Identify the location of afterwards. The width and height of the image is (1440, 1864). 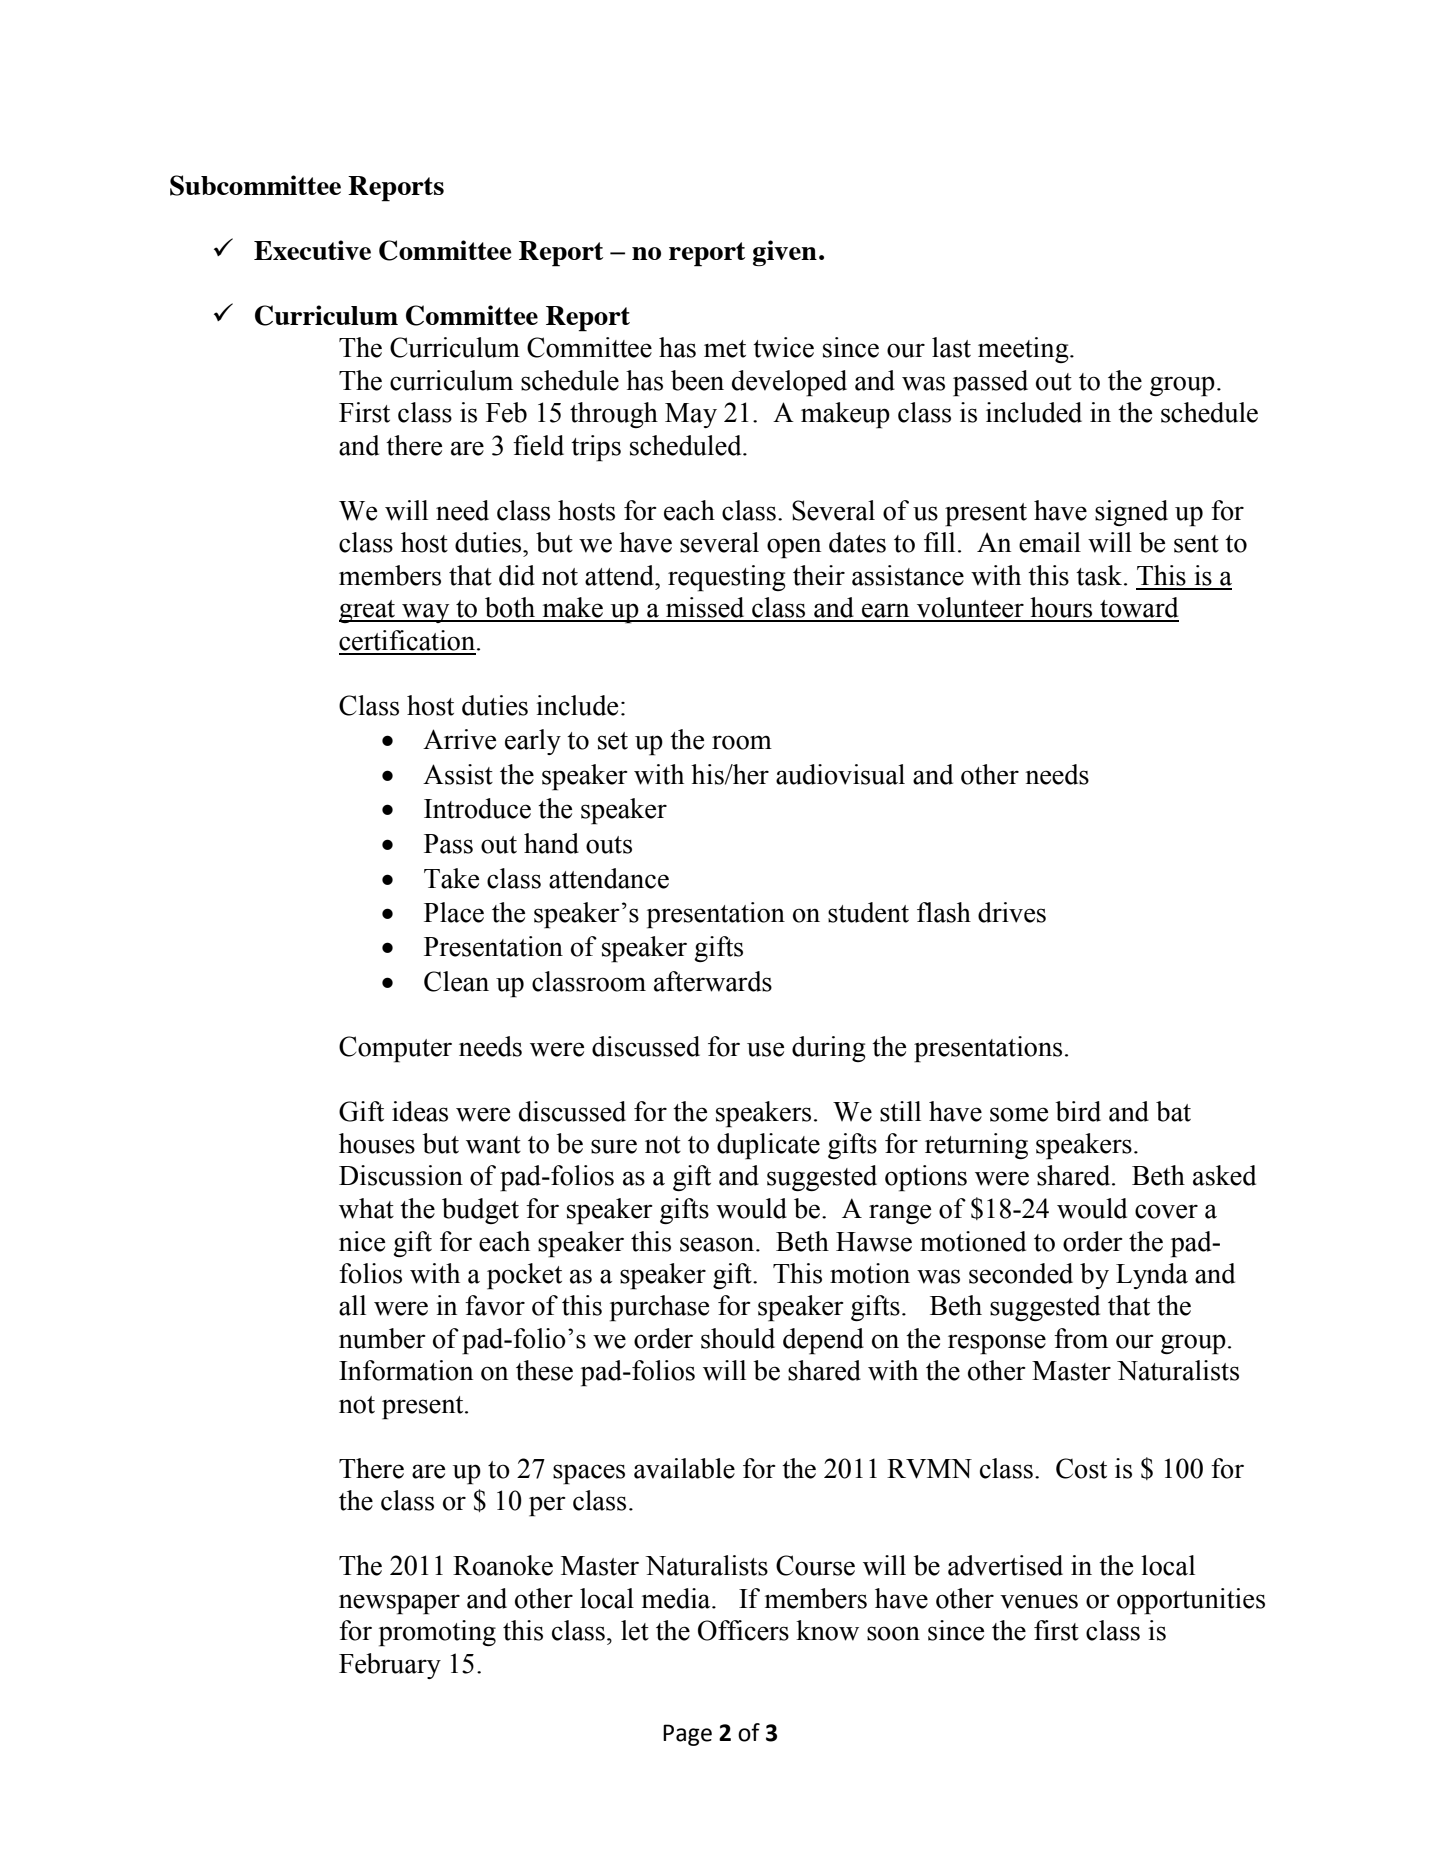
(713, 981).
